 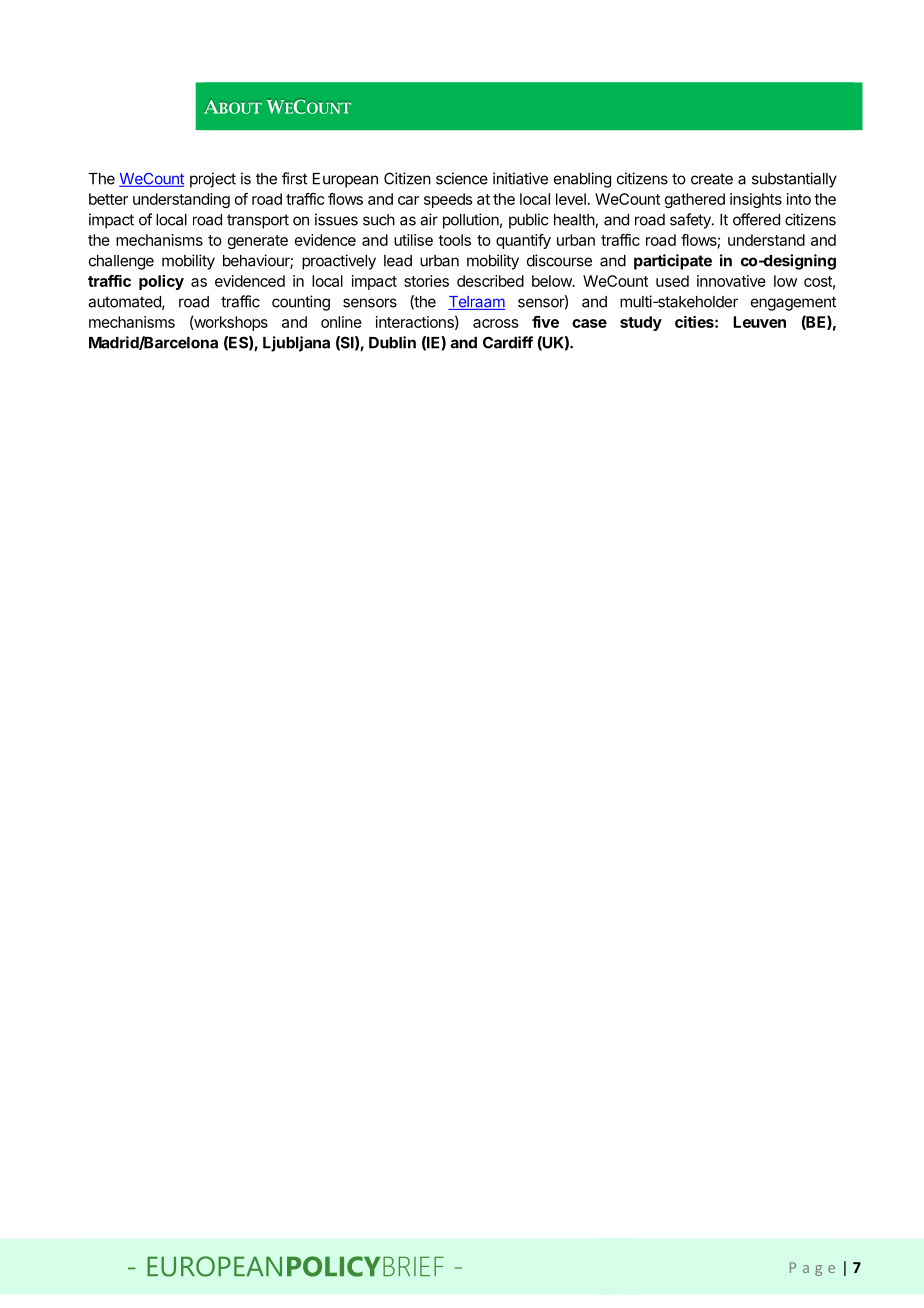 I want to click on challenge, so click(x=121, y=262).
